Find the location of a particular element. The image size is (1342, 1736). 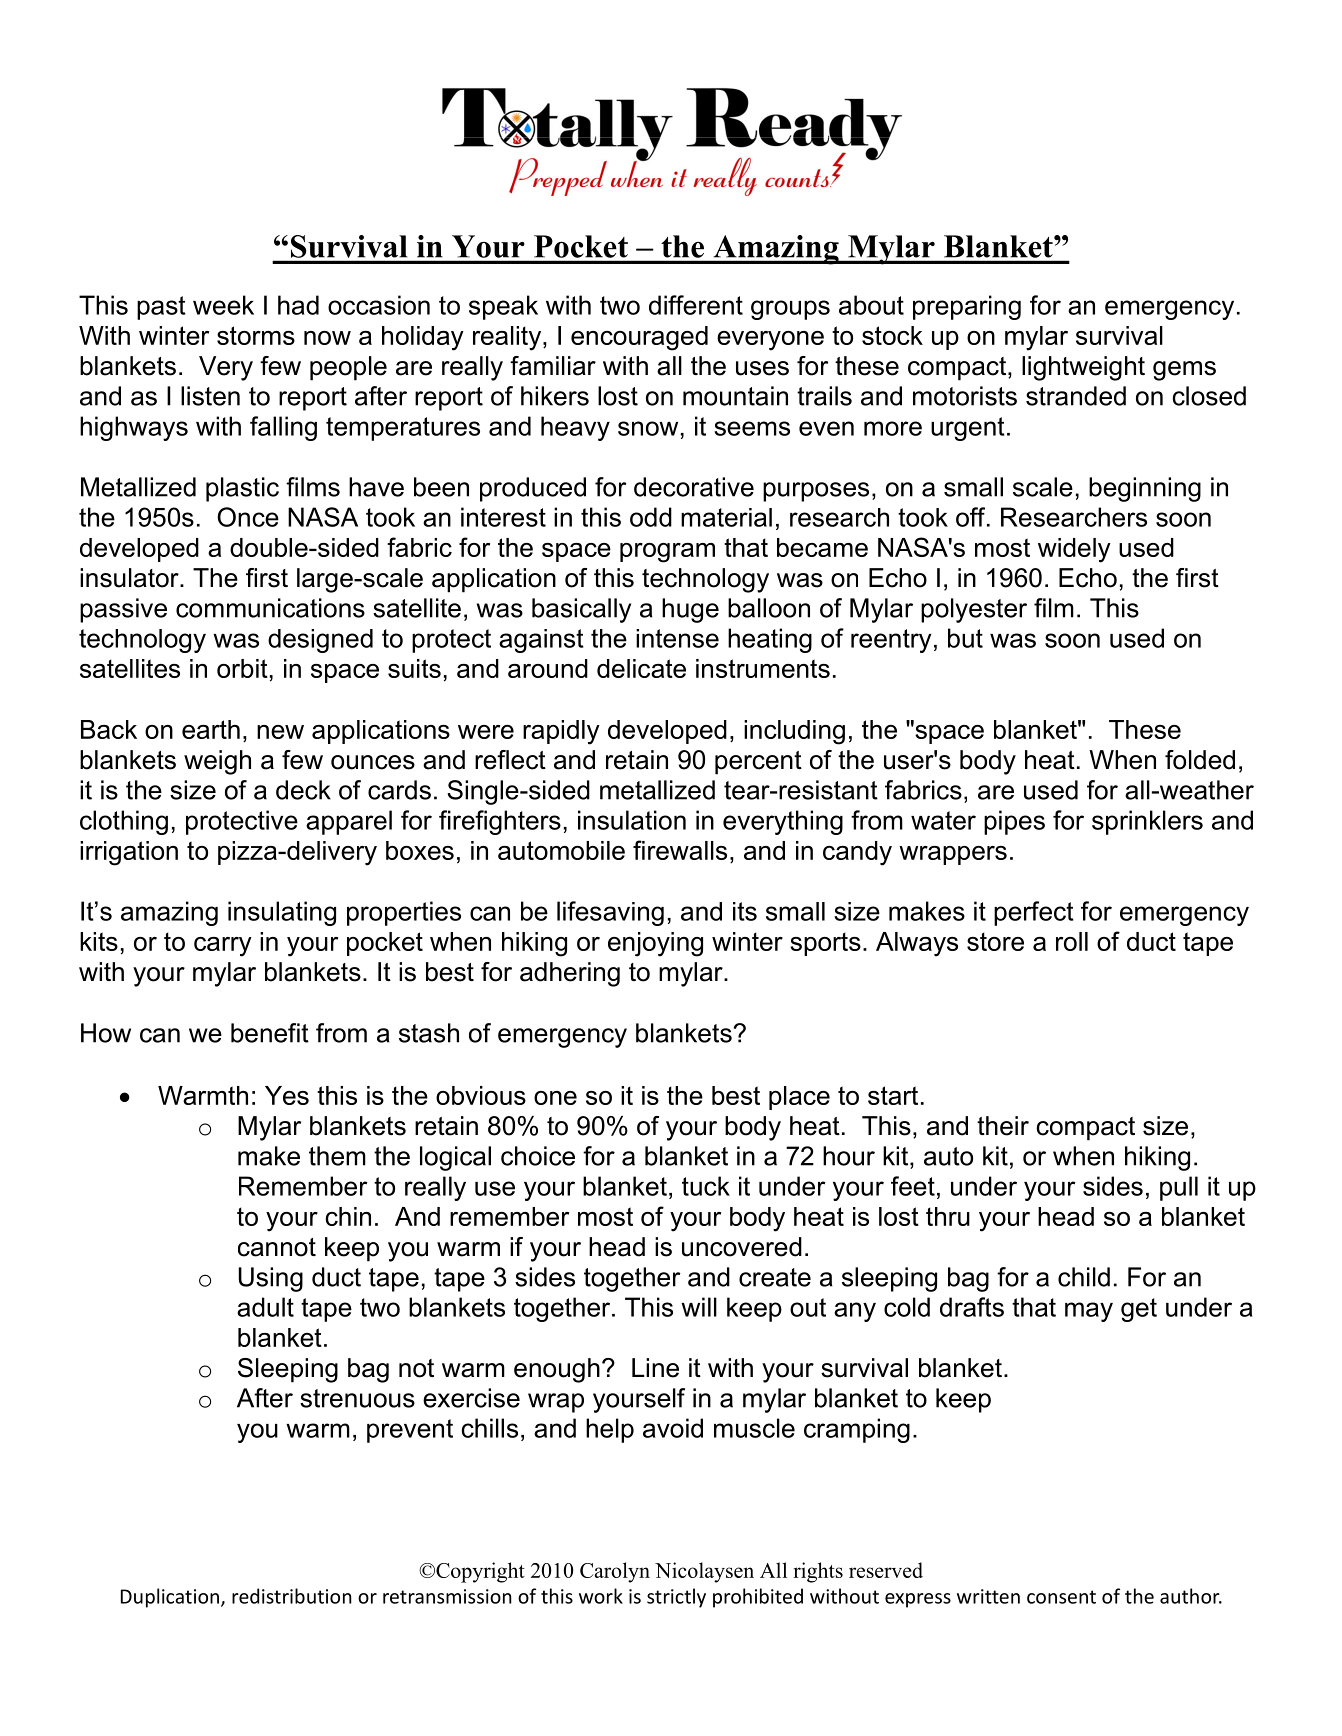

storms is located at coordinates (256, 335).
